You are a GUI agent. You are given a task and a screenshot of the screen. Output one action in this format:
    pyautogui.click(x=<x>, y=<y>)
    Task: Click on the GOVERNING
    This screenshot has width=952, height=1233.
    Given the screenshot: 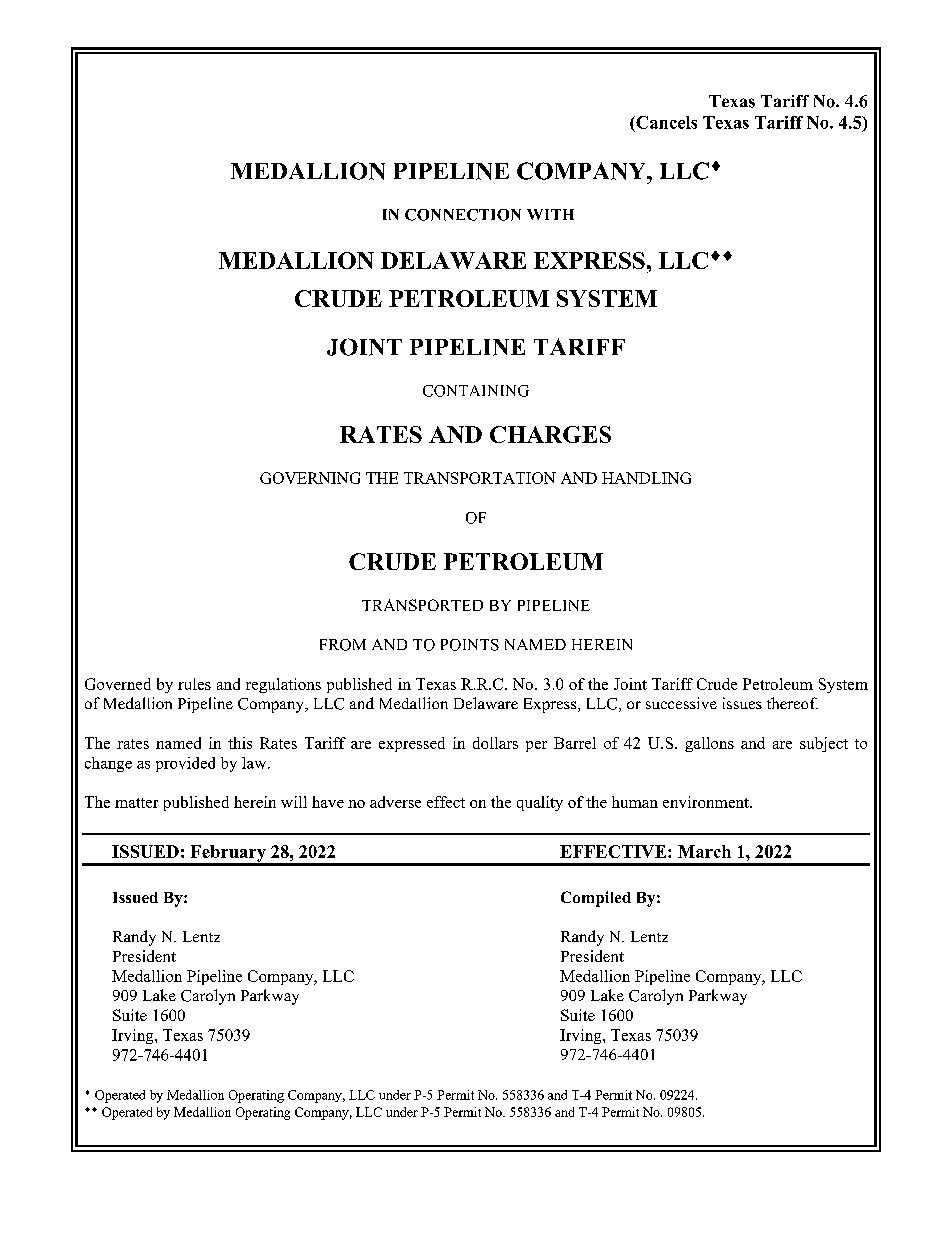 What is the action you would take?
    pyautogui.click(x=310, y=478)
